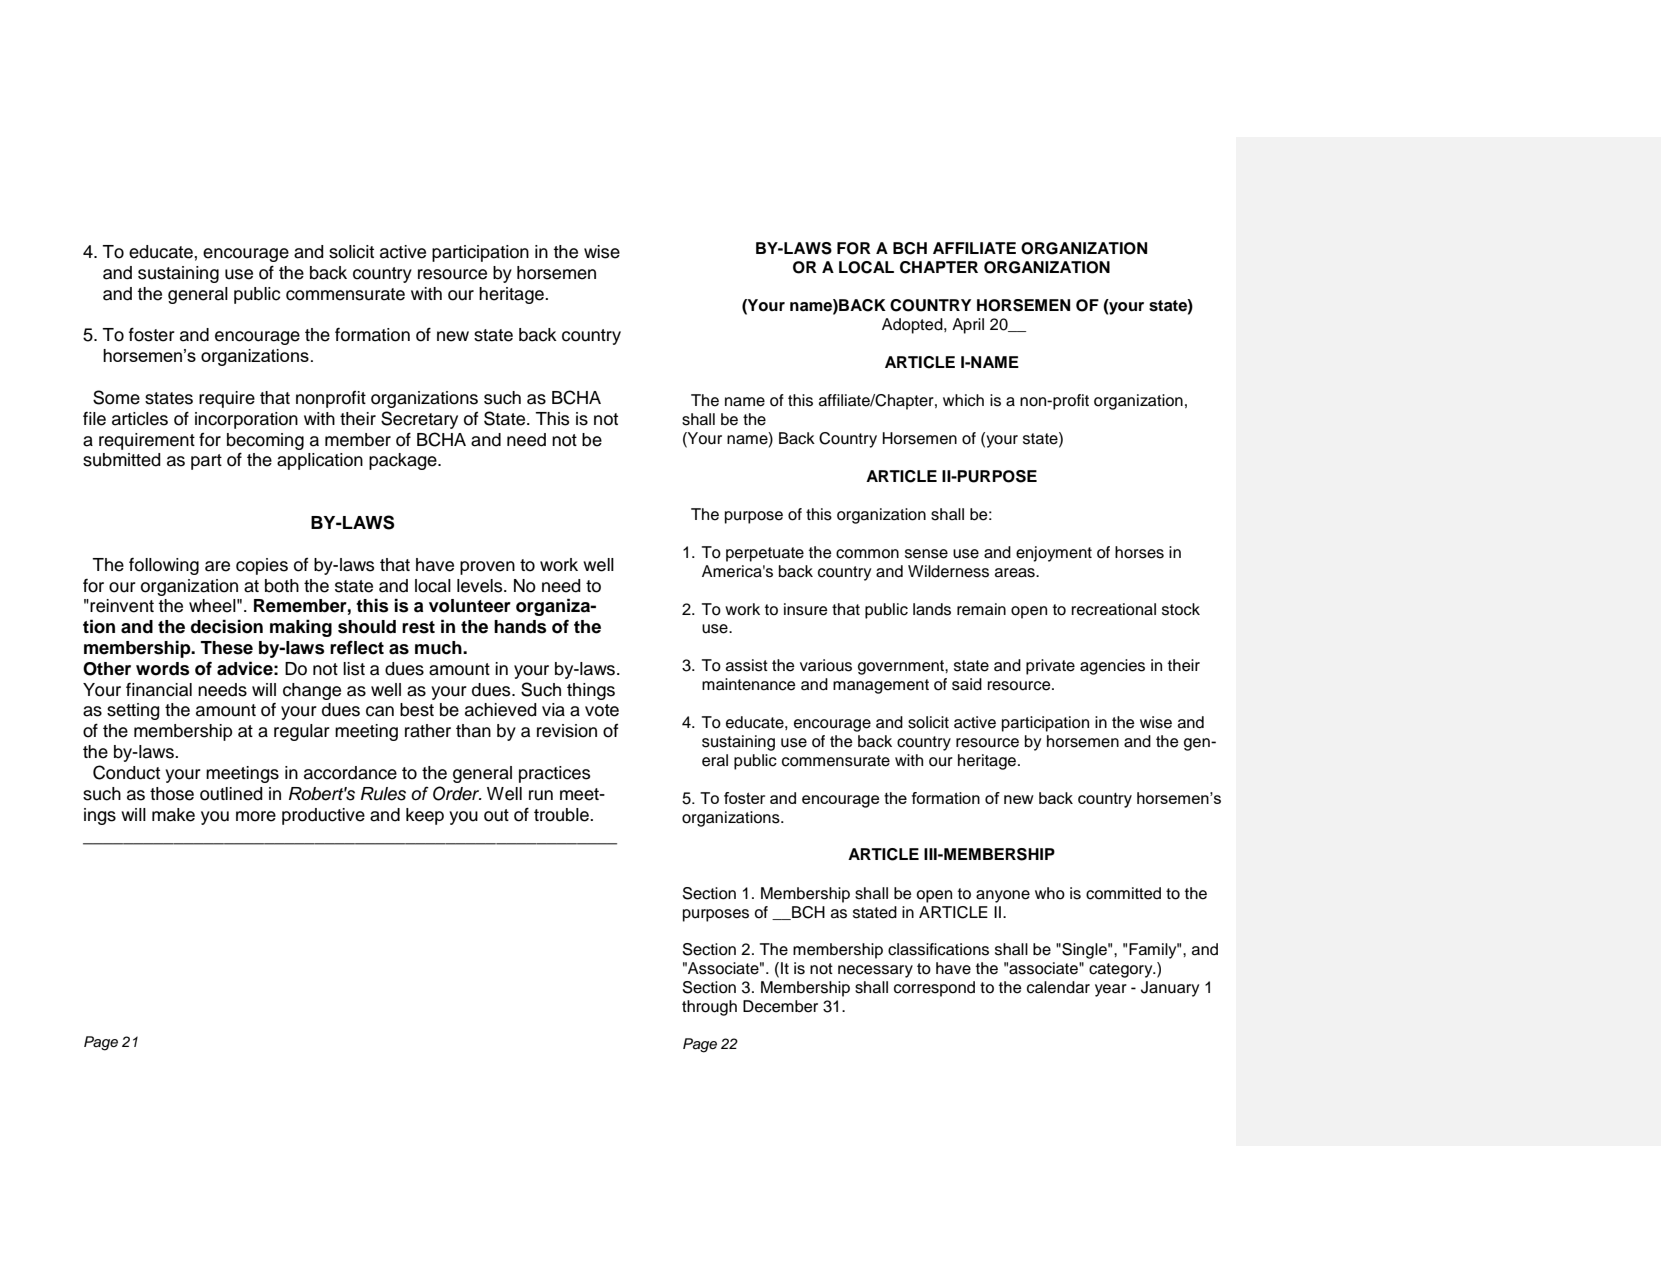 The height and width of the screenshot is (1284, 1662). I want to click on through, so click(709, 1008).
